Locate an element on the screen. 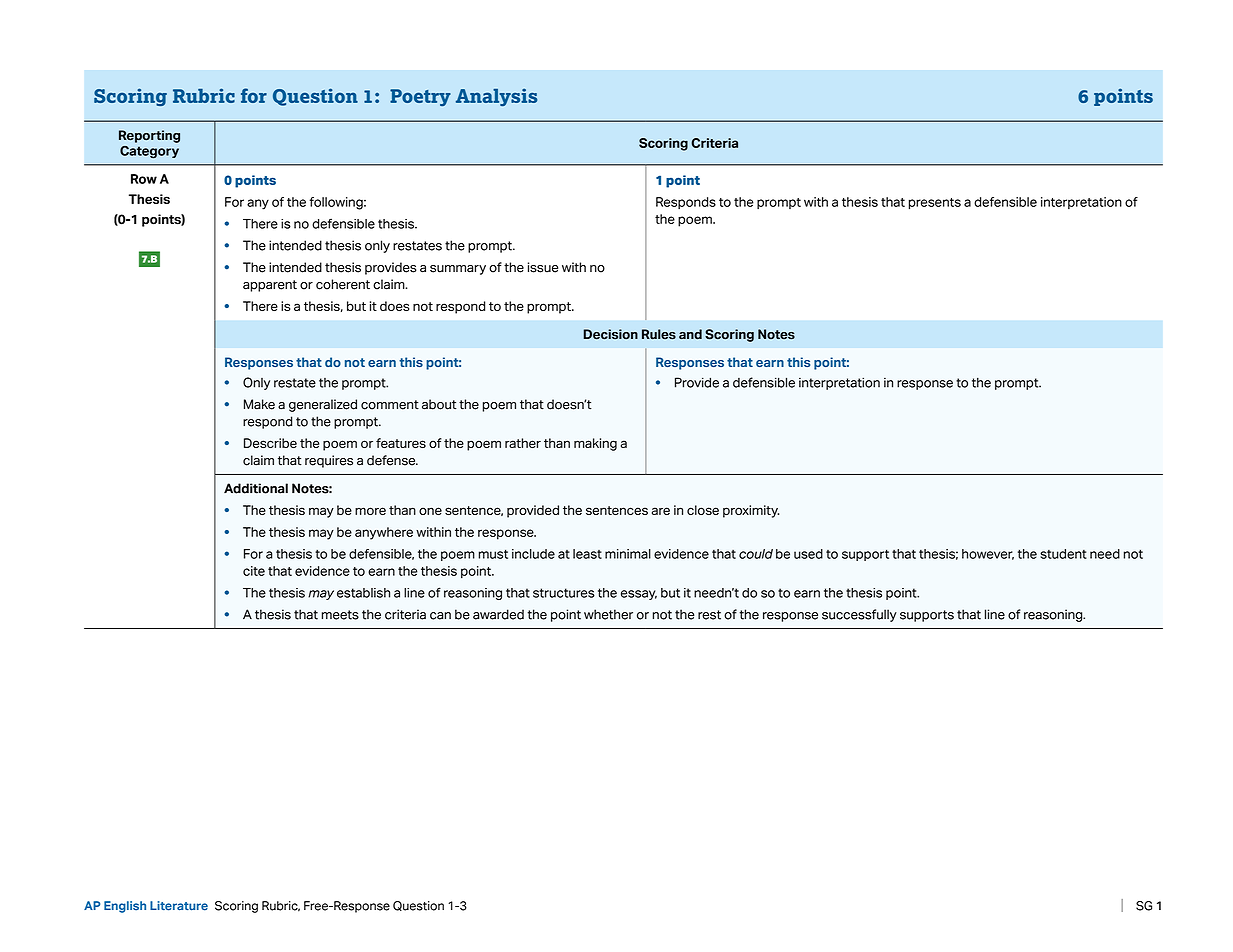  and is located at coordinates (690, 334).
